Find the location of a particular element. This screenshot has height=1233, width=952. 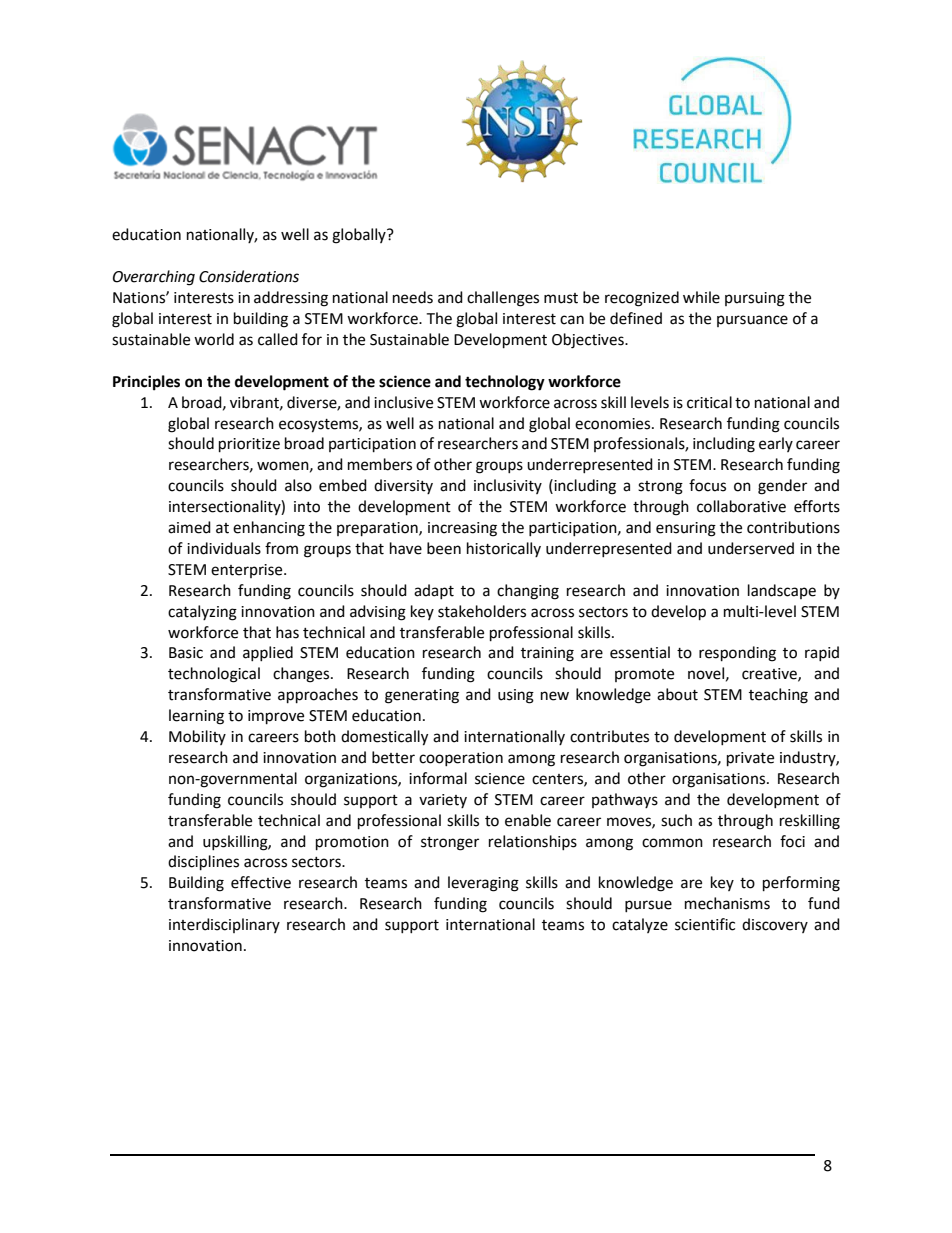

challenges is located at coordinates (503, 299).
